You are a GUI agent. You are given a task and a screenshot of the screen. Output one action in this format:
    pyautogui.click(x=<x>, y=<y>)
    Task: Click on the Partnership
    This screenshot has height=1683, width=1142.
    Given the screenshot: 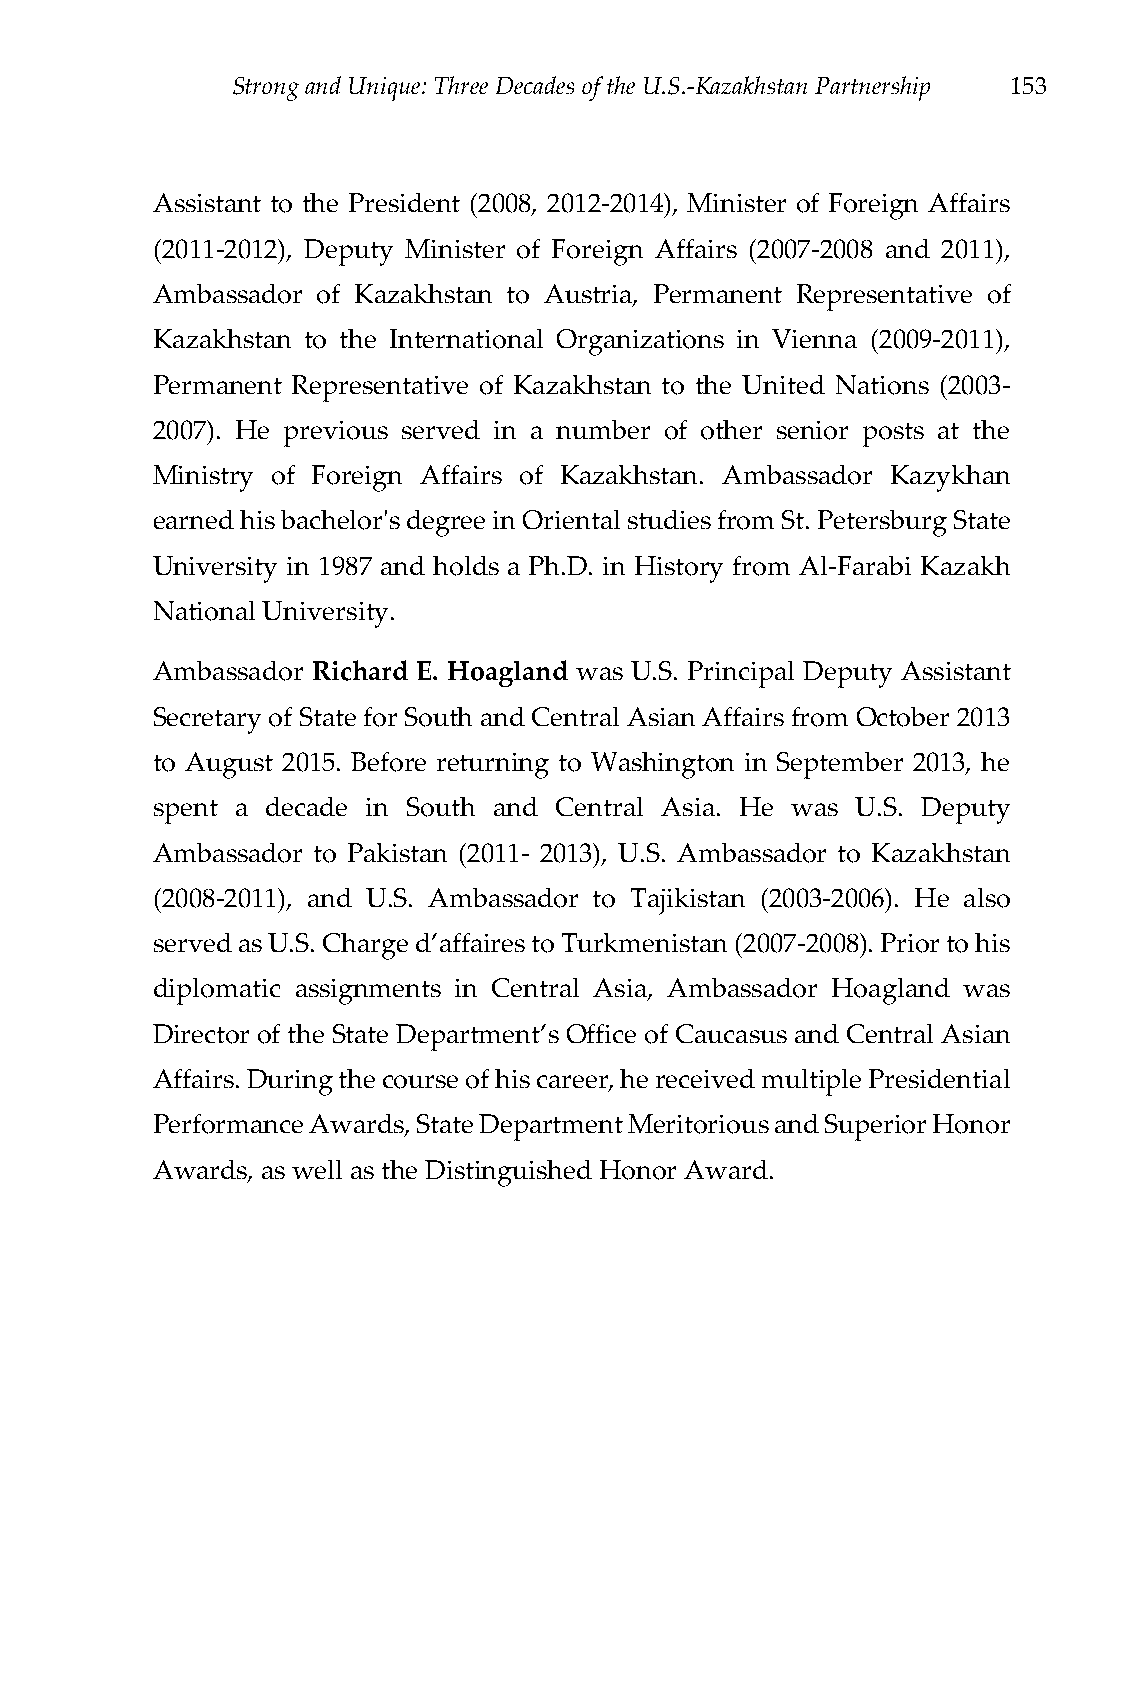 What is the action you would take?
    pyautogui.click(x=872, y=88)
